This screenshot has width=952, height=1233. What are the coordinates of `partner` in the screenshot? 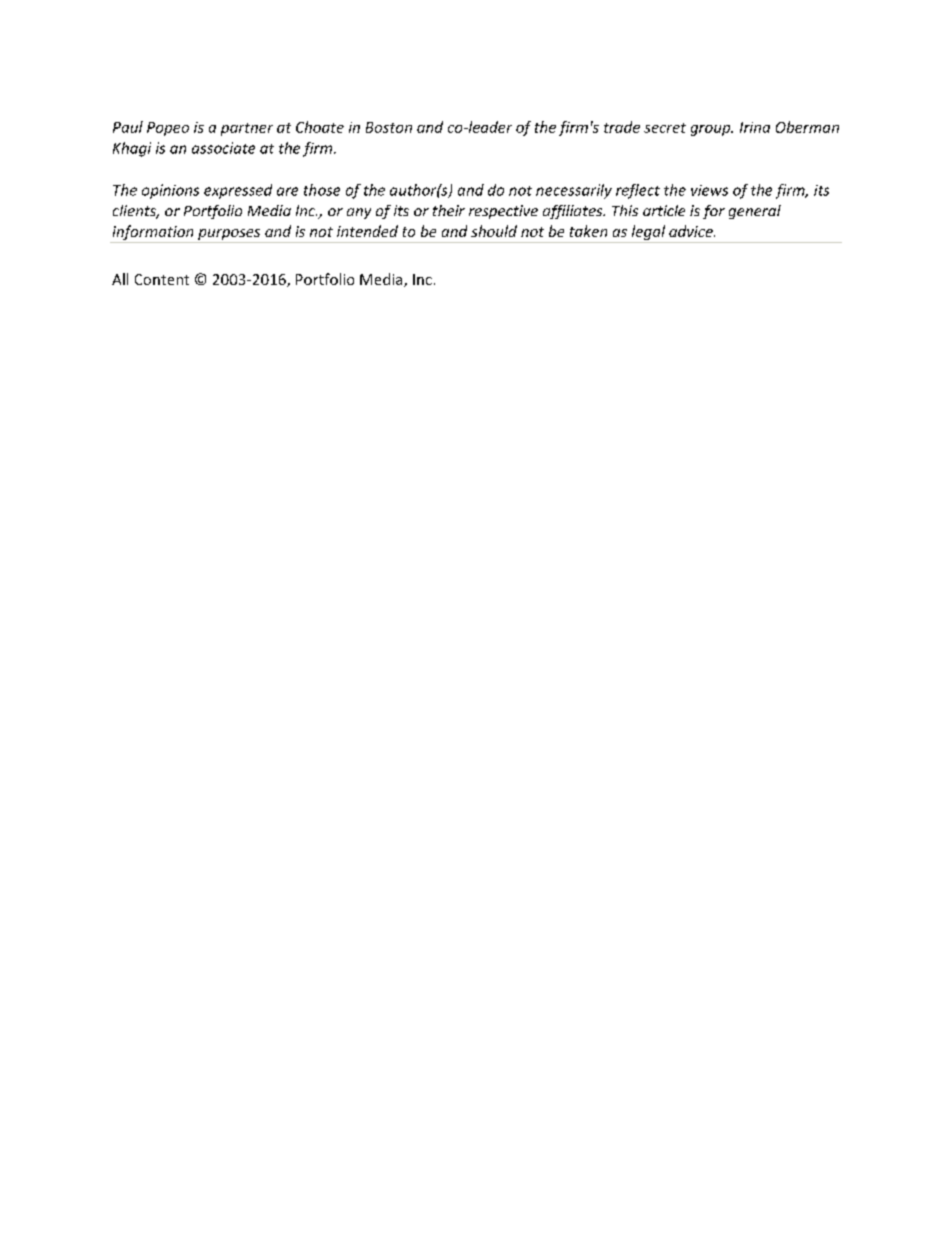 It's located at (247, 129).
